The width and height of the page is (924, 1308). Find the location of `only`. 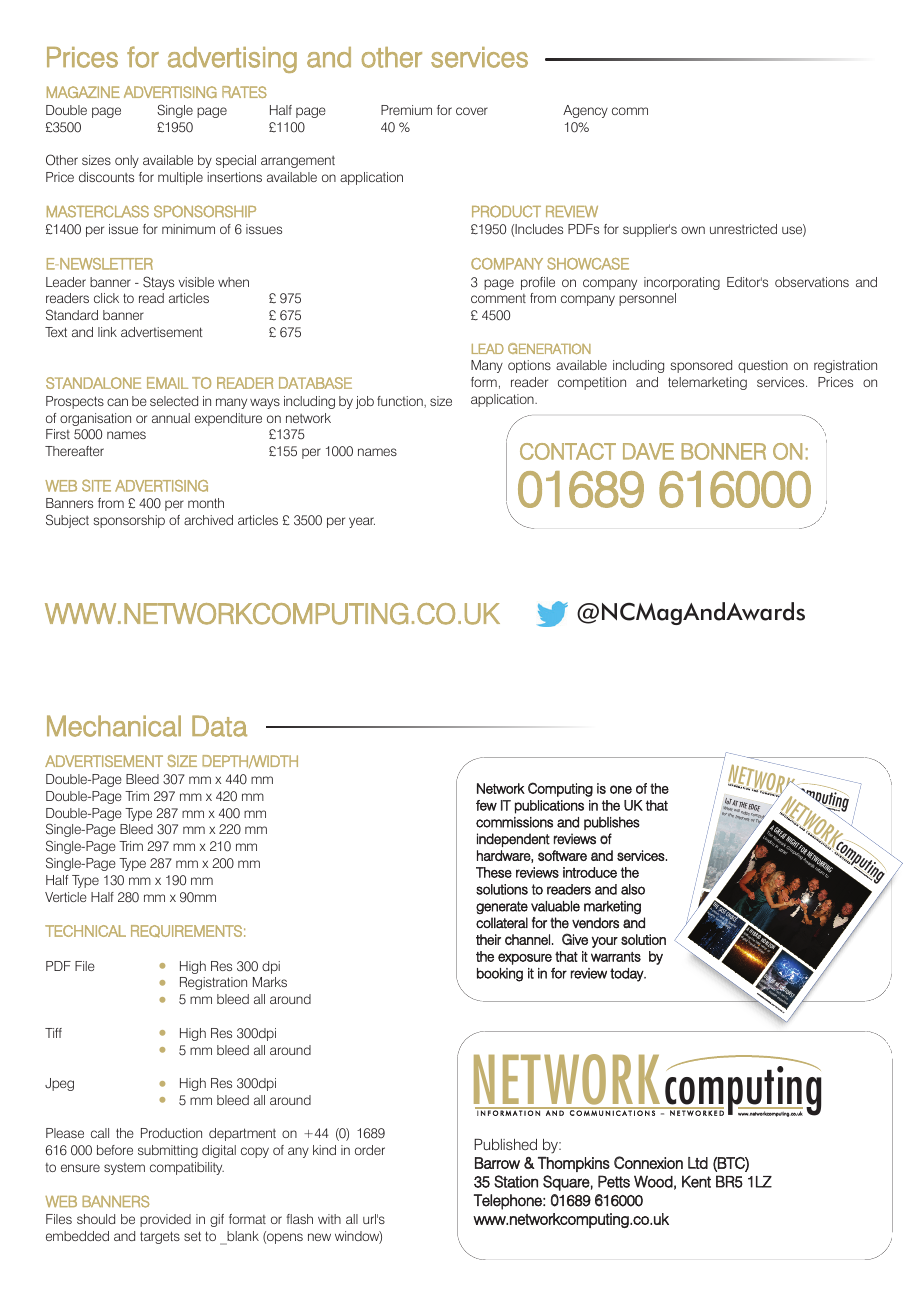

only is located at coordinates (127, 161).
